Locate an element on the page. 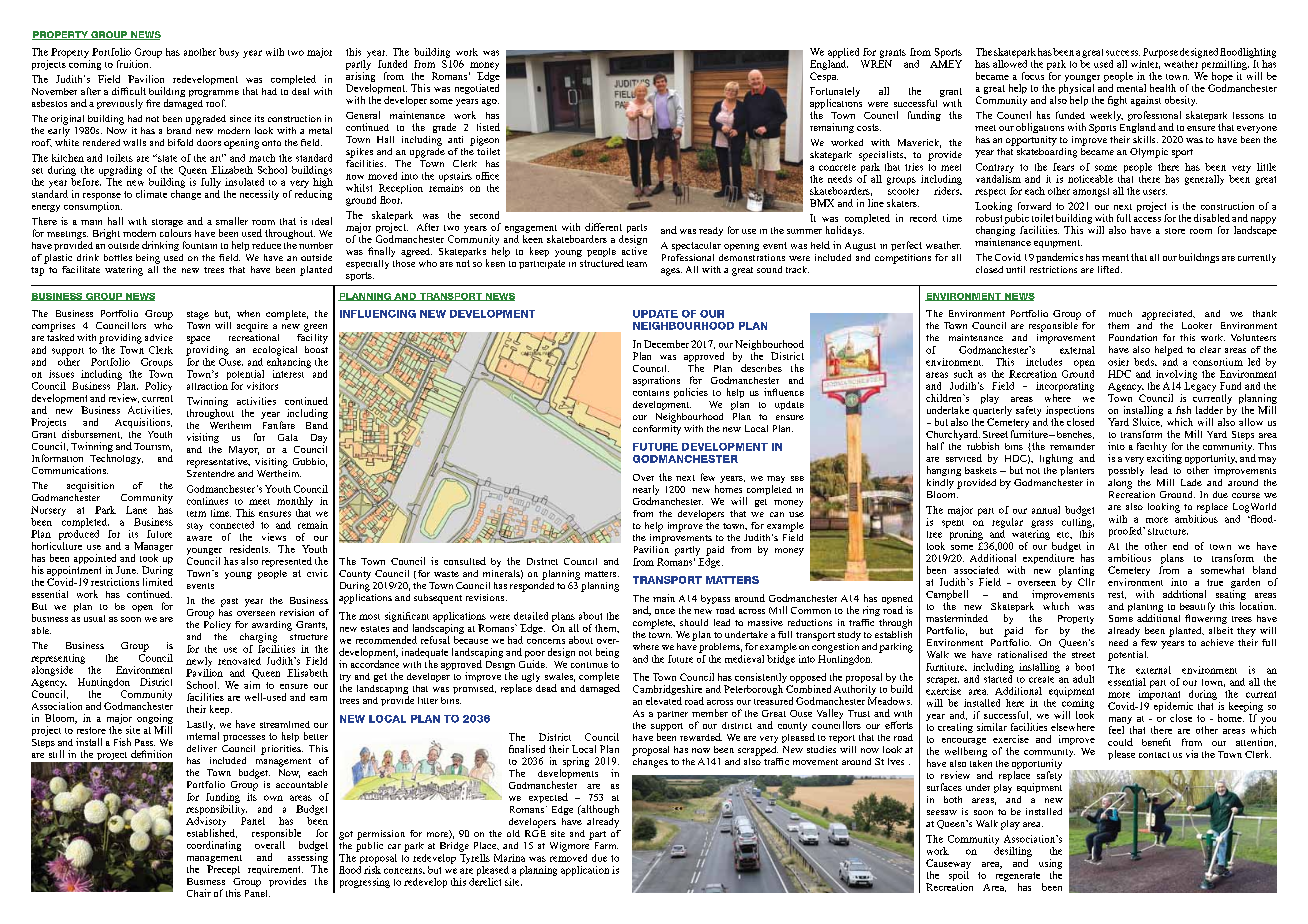 The image size is (1308, 924). programme is located at coordinates (214, 95).
